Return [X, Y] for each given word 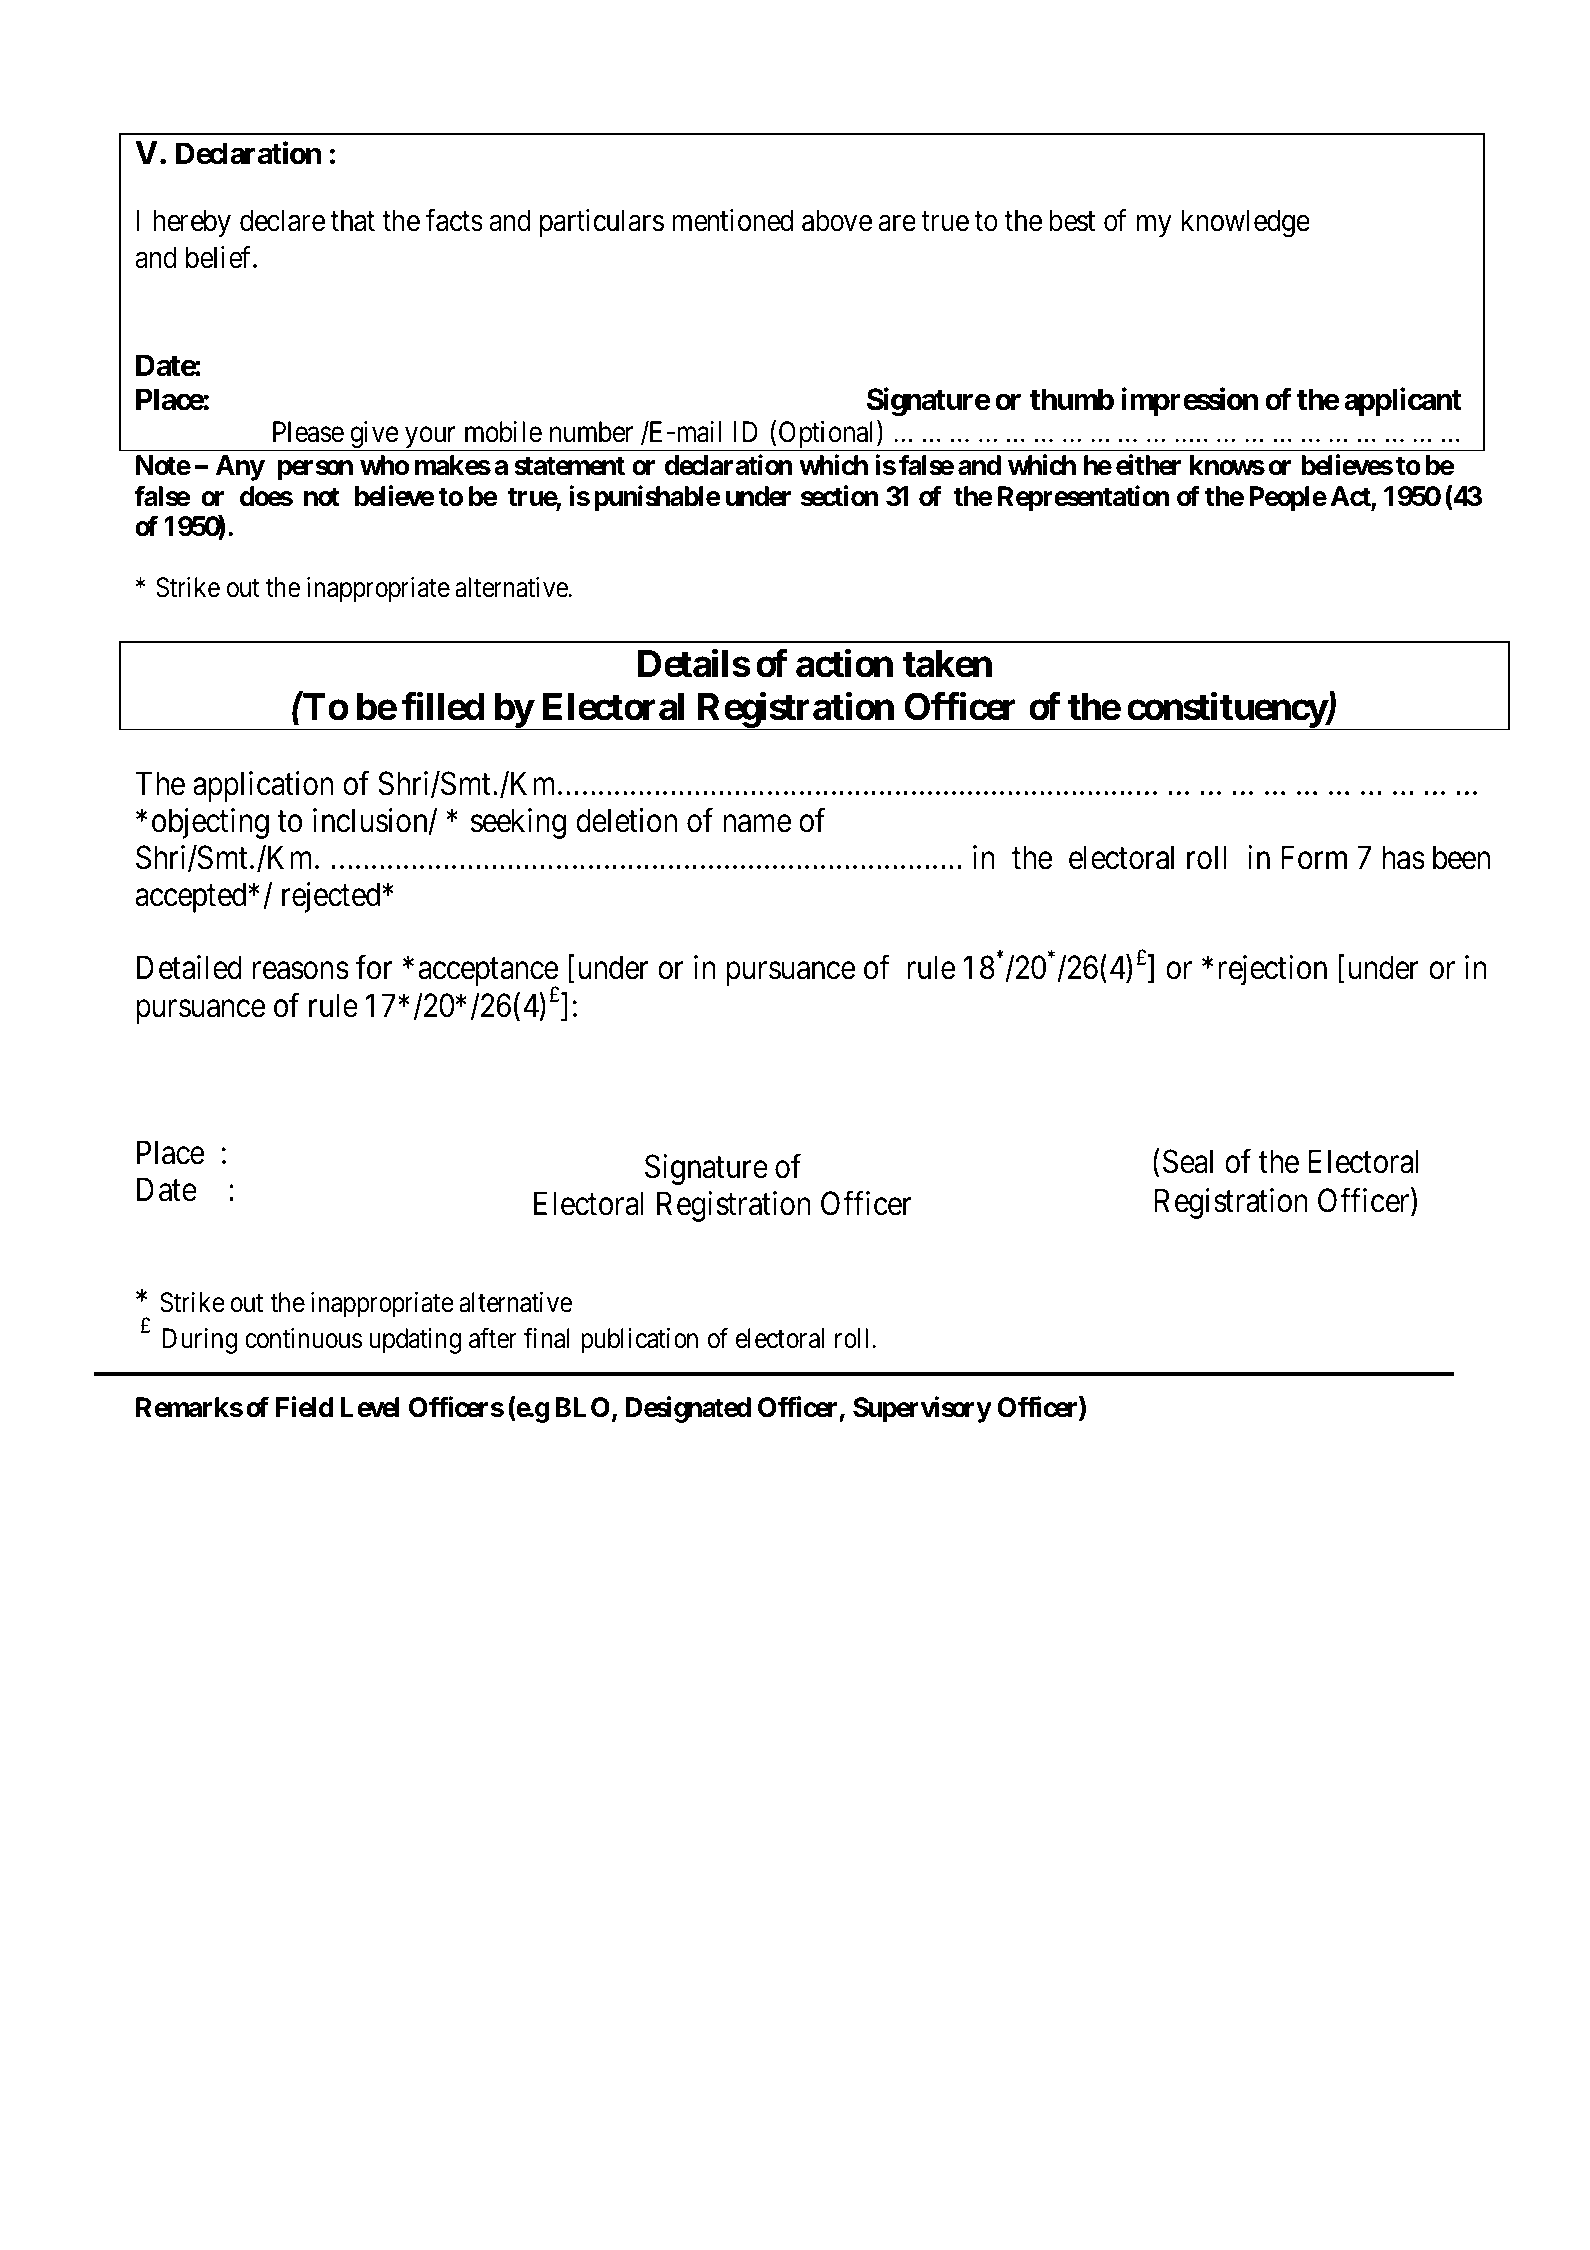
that [353, 220]
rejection [1272, 971]
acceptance [488, 974]
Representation [1084, 498]
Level [370, 1407]
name [757, 824]
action [844, 663]
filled [443, 706]
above [837, 220]
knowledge [1246, 223]
